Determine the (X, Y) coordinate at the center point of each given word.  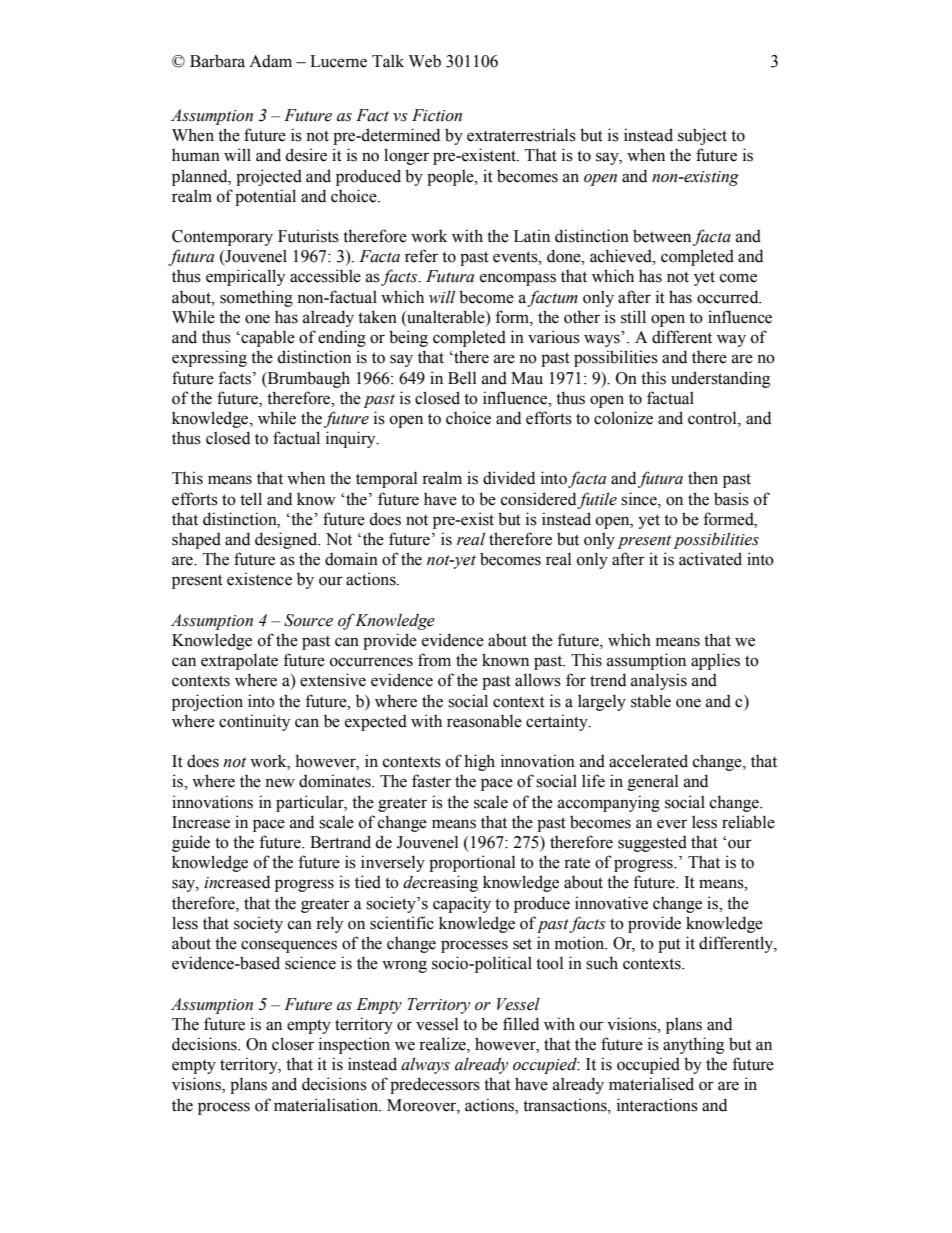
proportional (472, 863)
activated (710, 559)
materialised (651, 1084)
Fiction (437, 115)
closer (293, 1044)
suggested (652, 844)
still (633, 317)
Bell (462, 378)
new (280, 783)
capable (267, 338)
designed (287, 540)
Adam (270, 61)
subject (702, 136)
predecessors (435, 1085)
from (434, 660)
